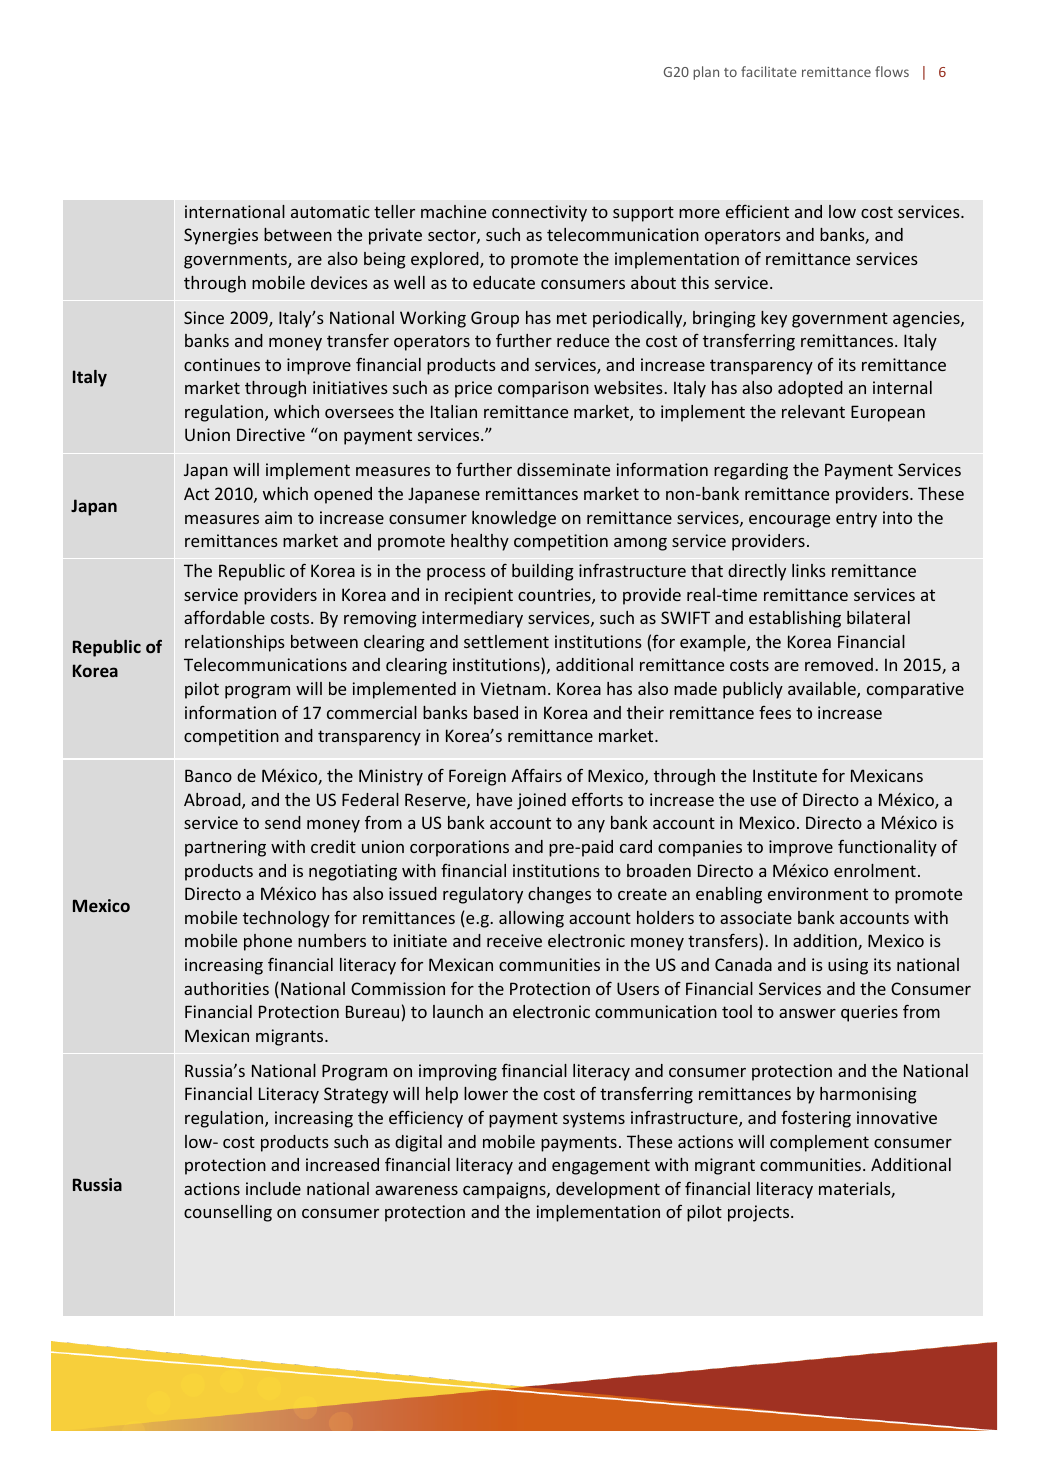 Image resolution: width=1046 pixels, height=1479 pixels. What do you see at coordinates (330, 211) in the document?
I see `automatic` at bounding box center [330, 211].
